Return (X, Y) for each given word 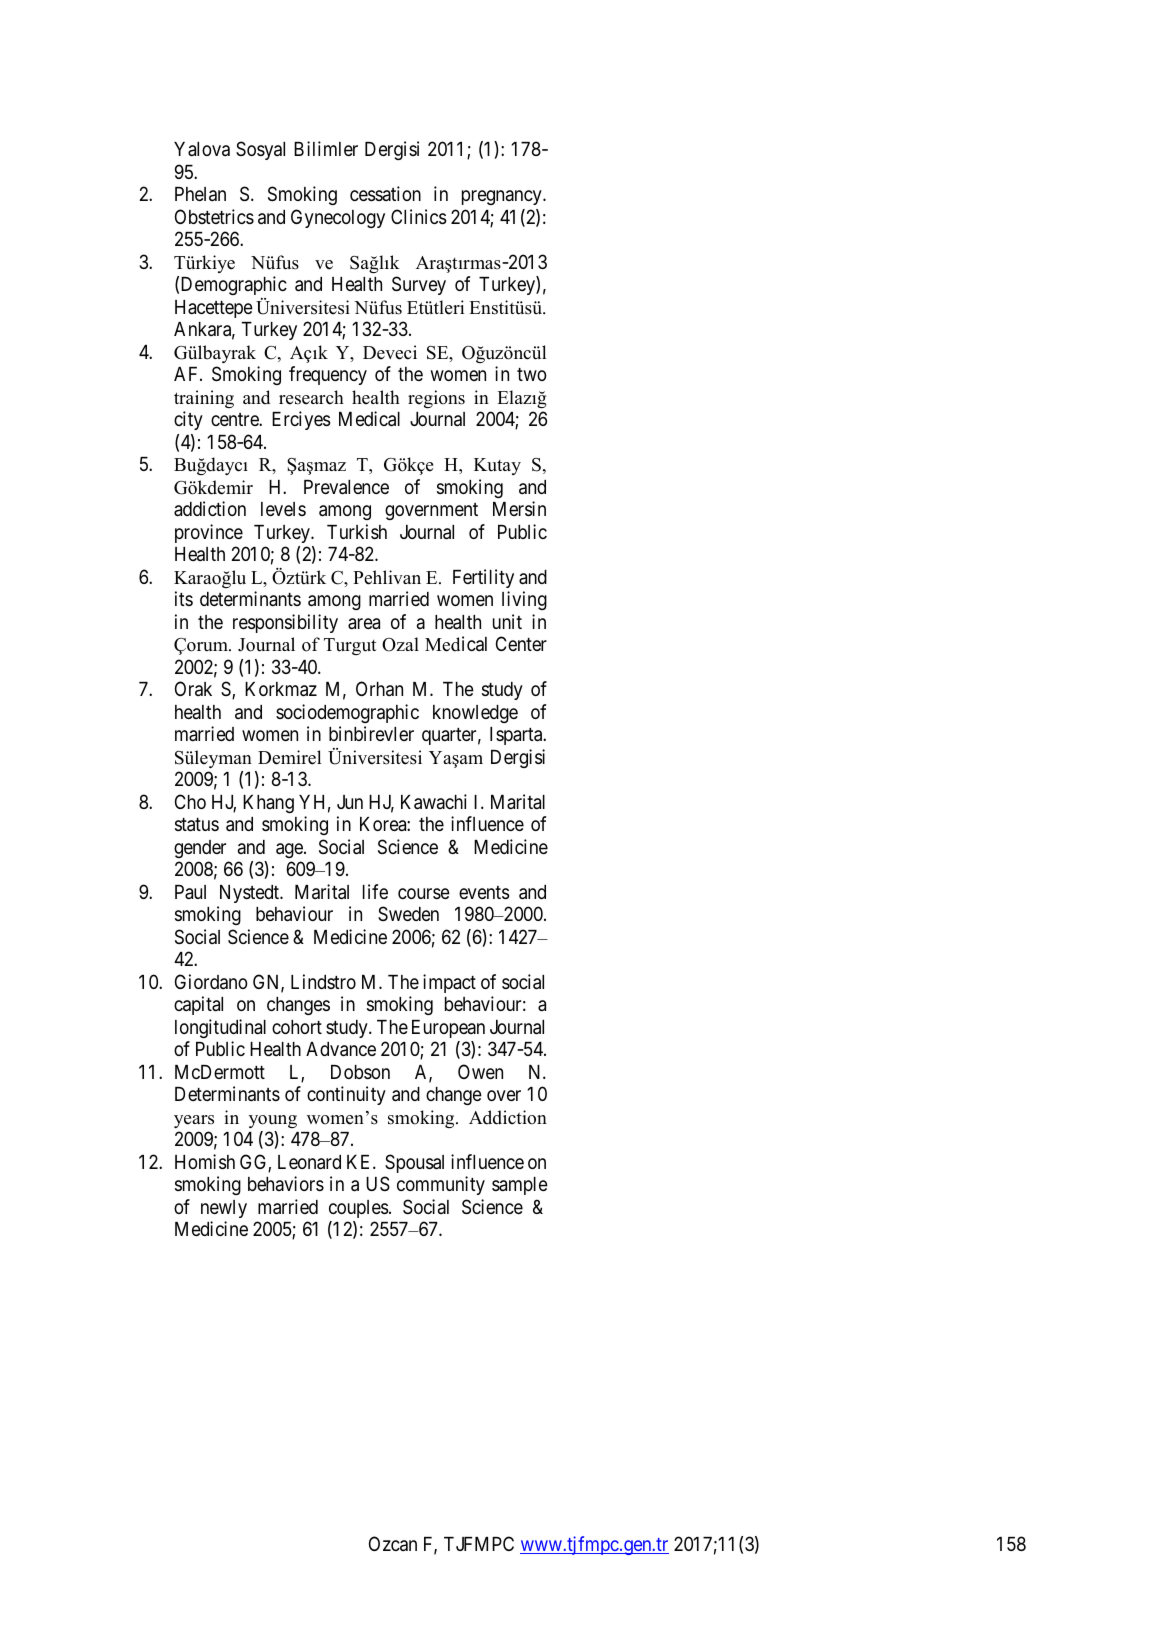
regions (436, 399)
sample (520, 1186)
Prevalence (346, 487)
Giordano (211, 981)
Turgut (350, 646)
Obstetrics (214, 216)
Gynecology (338, 218)
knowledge (475, 714)
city (188, 420)
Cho (190, 801)
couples (358, 1209)
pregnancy (503, 197)
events (484, 892)
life (375, 891)
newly (224, 1209)
